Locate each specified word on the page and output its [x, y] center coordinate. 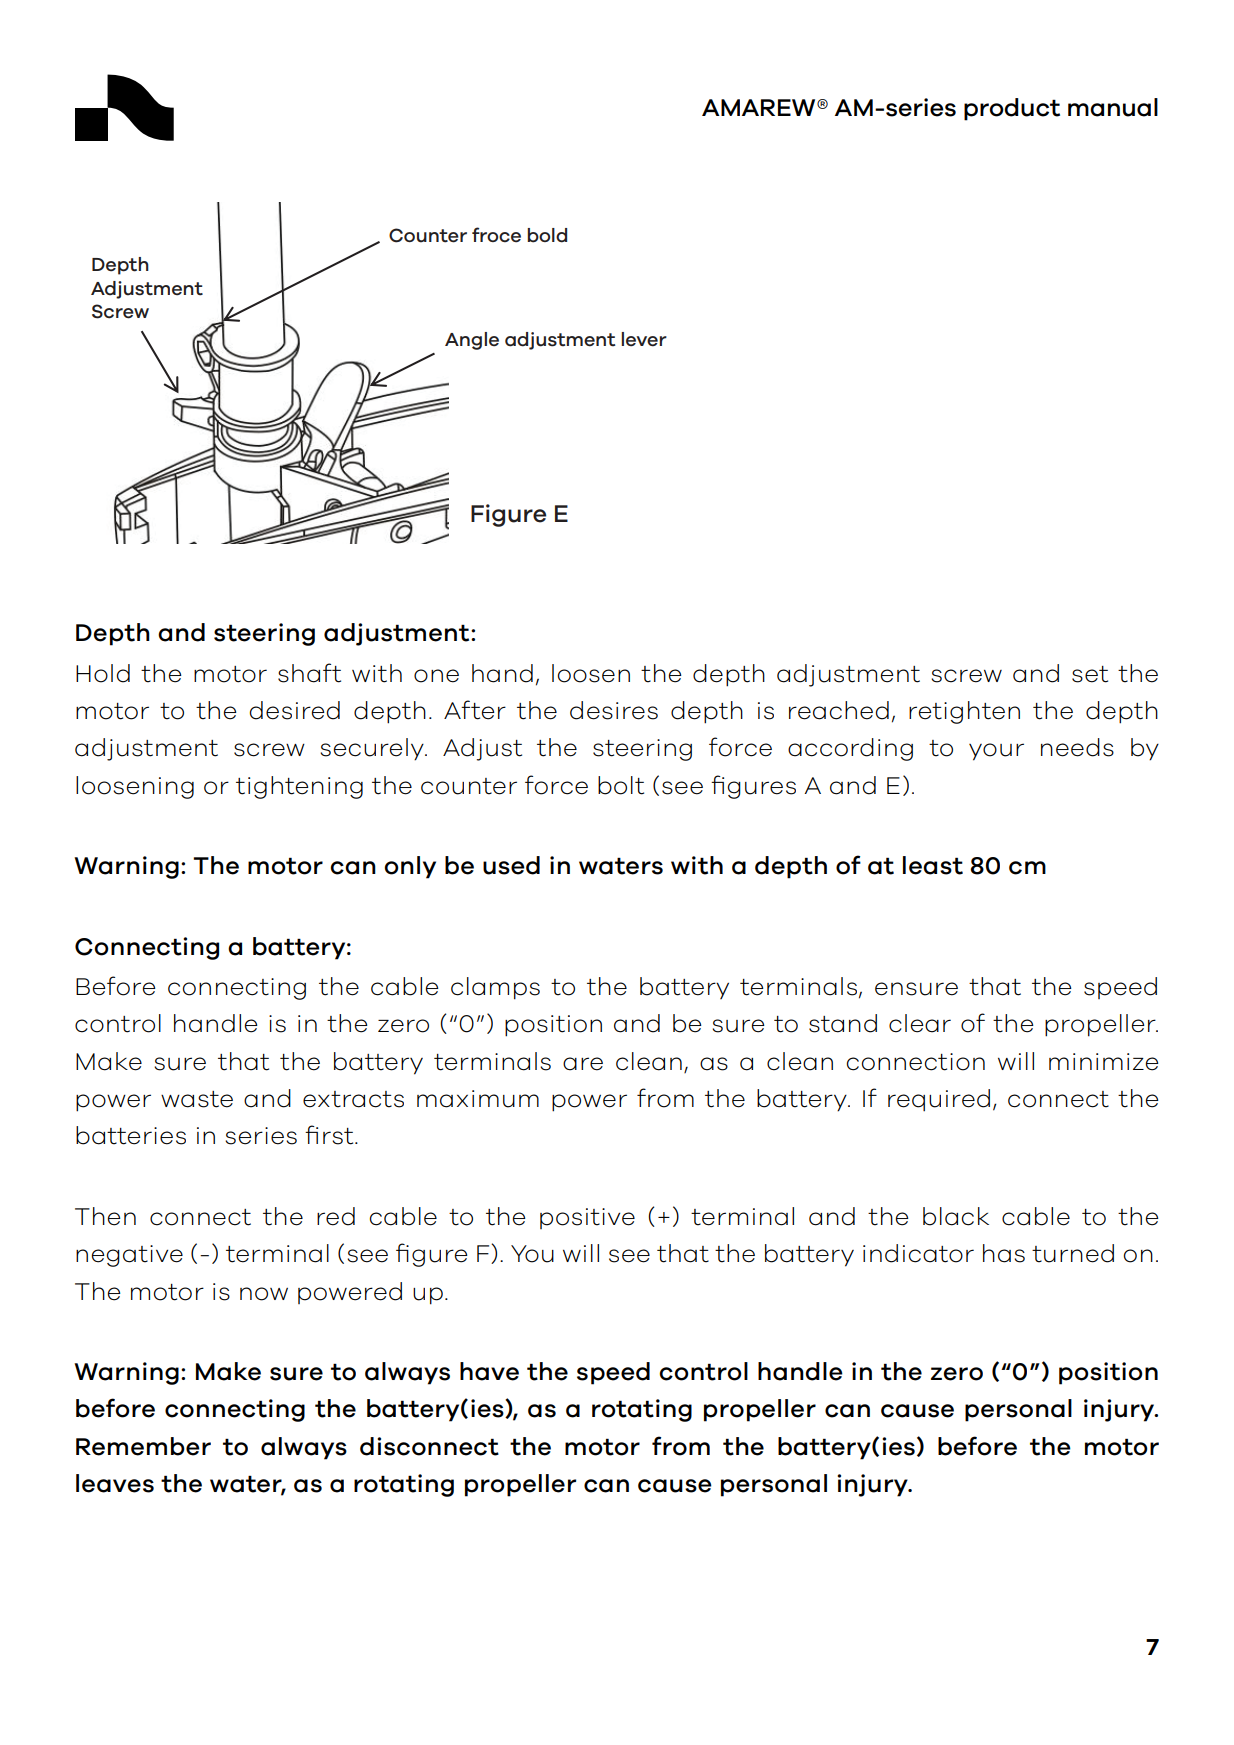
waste [197, 1099]
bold [547, 235]
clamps [495, 988]
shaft [309, 673]
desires [614, 710]
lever [644, 339]
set [1090, 674]
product [1012, 109]
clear [920, 1023]
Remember [143, 1446]
